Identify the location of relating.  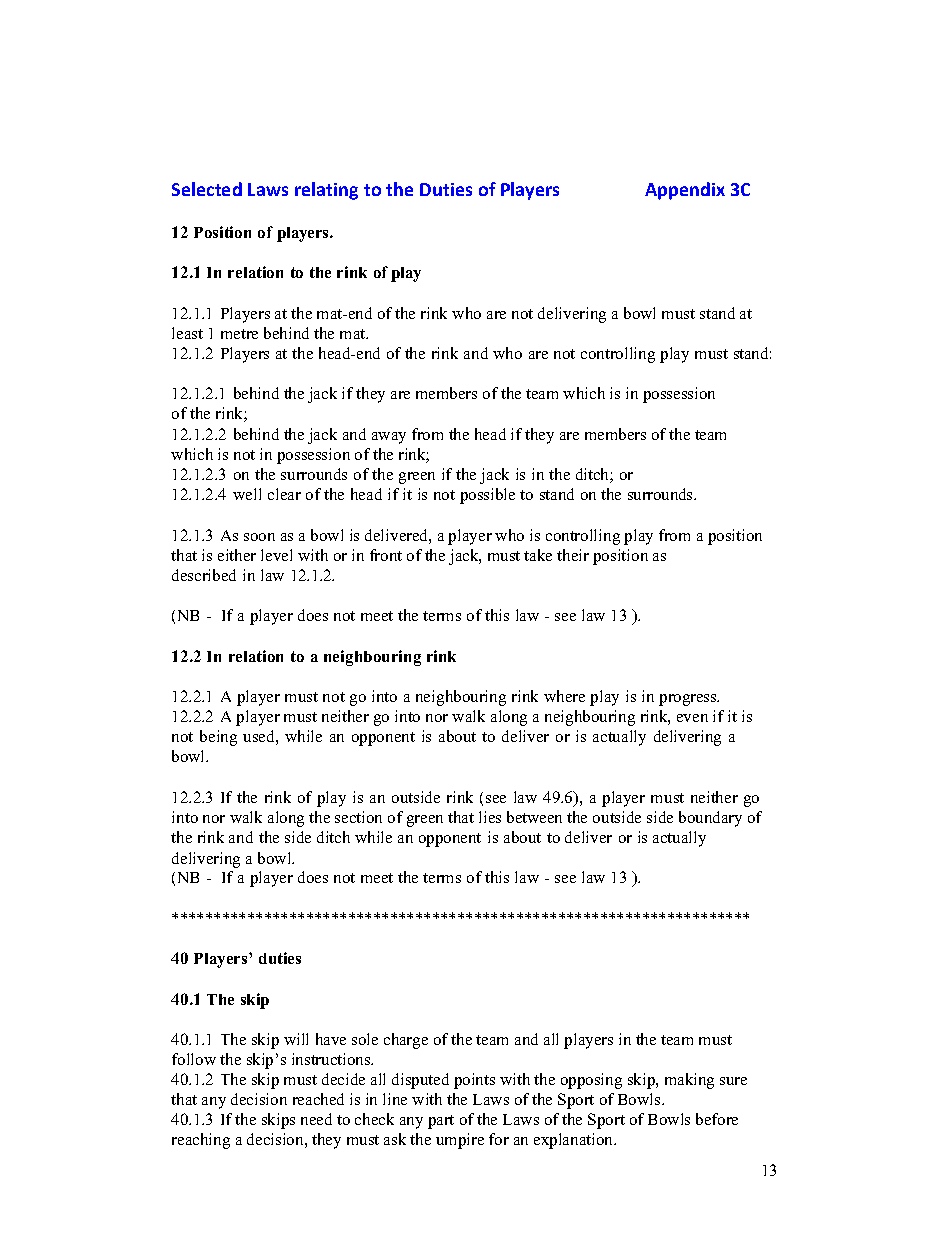
(326, 191).
